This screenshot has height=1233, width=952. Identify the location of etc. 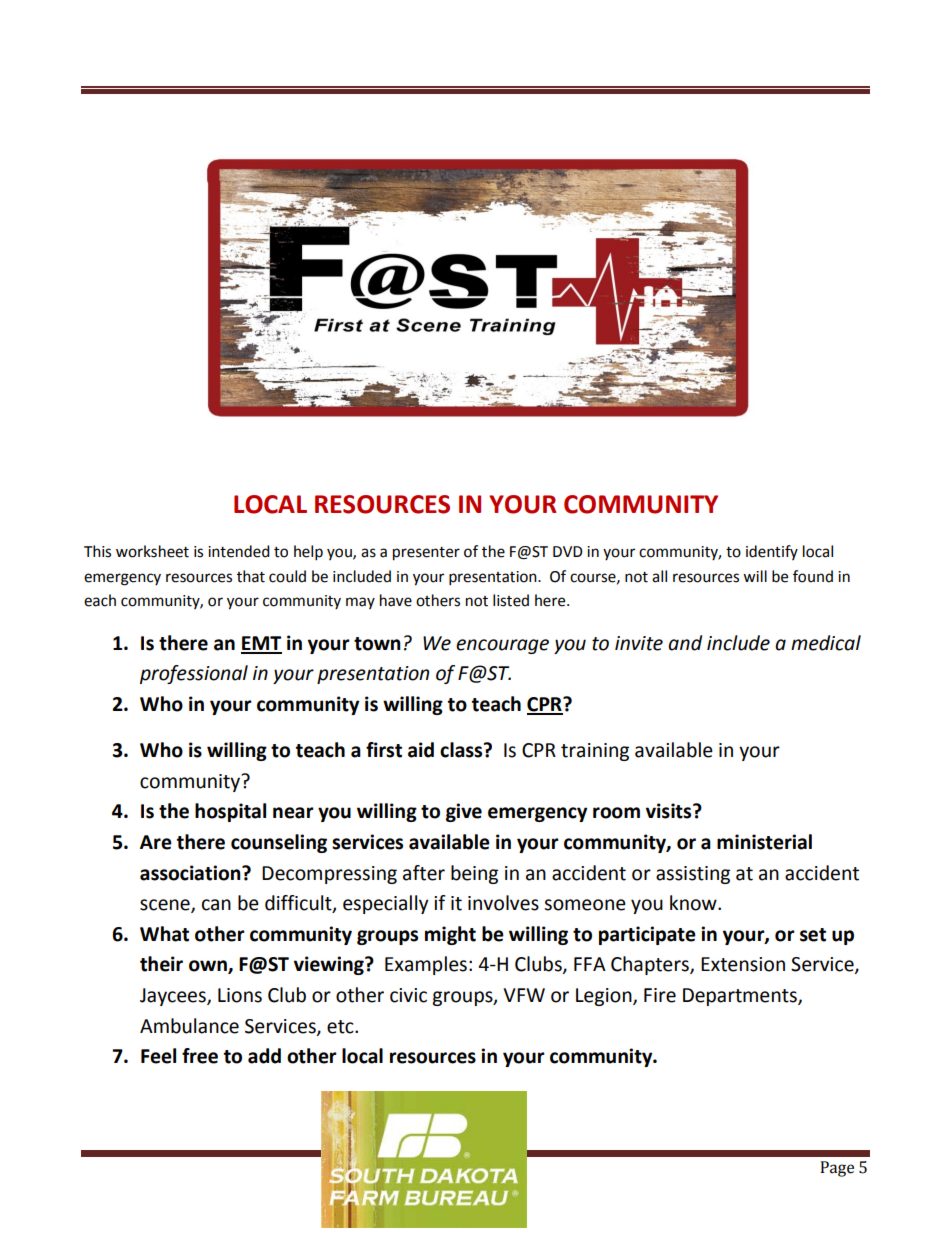
(341, 1027).
